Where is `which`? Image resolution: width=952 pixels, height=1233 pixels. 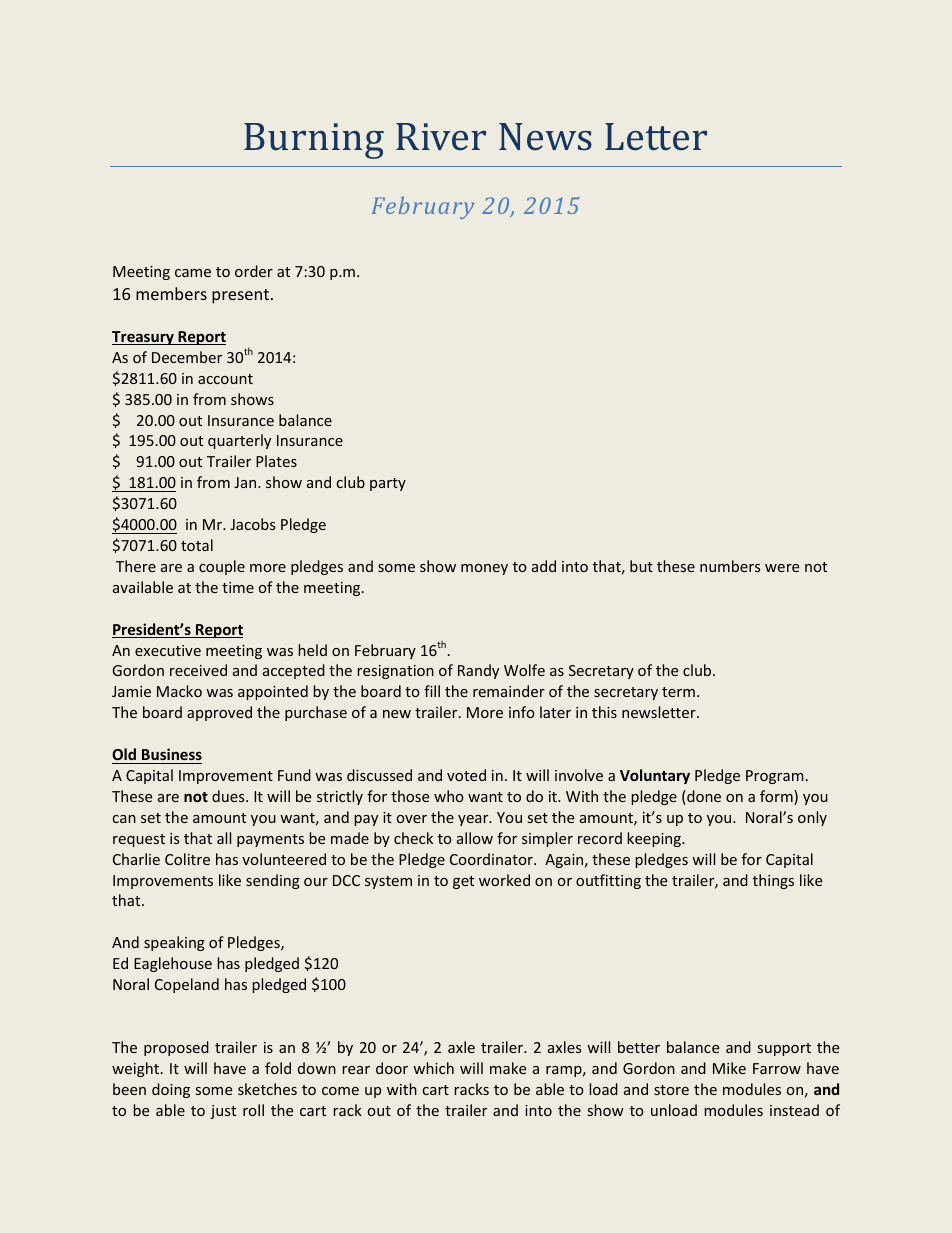
which is located at coordinates (433, 1068).
